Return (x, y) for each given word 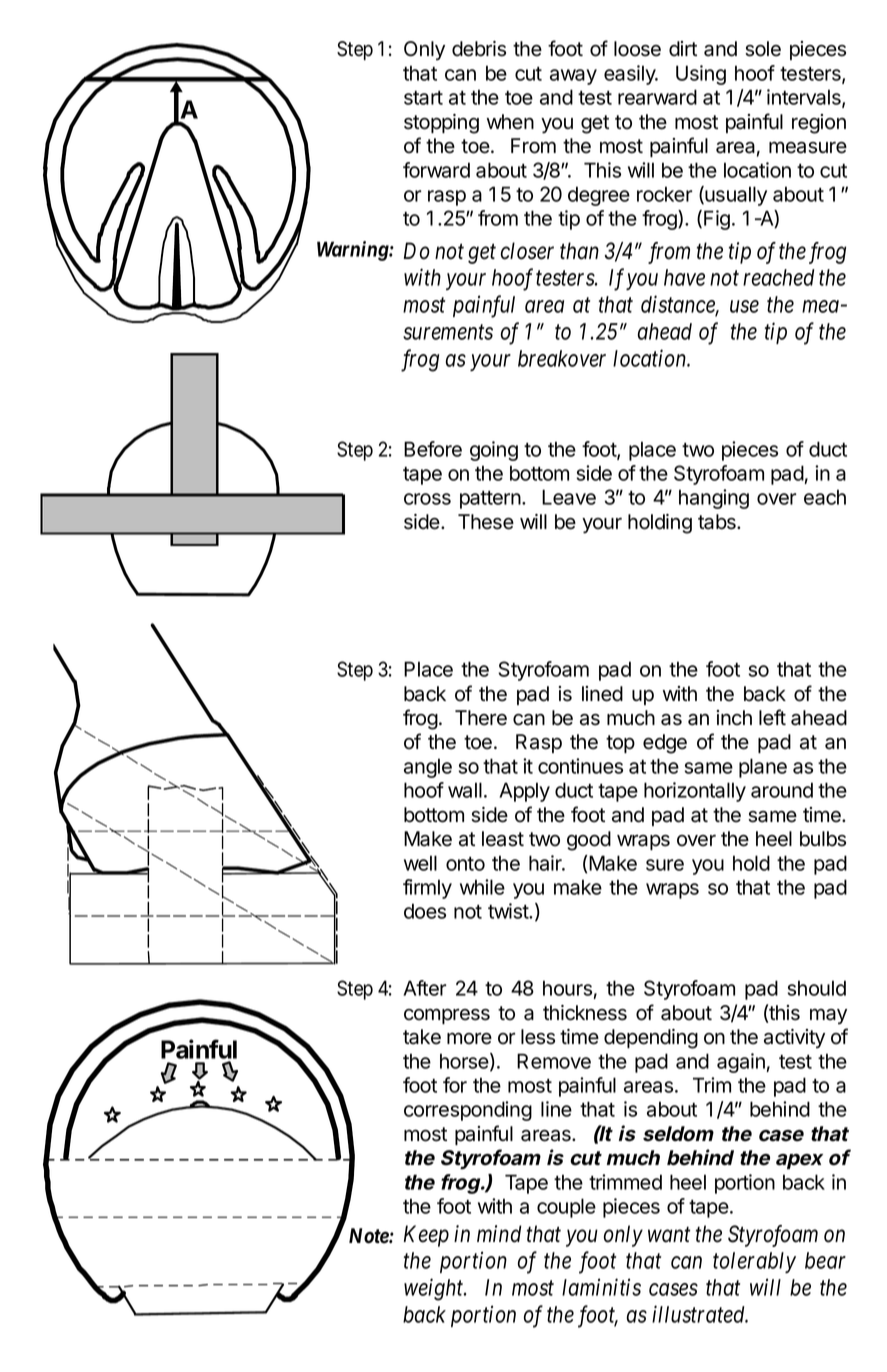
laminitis (601, 1287)
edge (665, 744)
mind (499, 1234)
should (816, 988)
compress (447, 1016)
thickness (585, 1013)
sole (763, 49)
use (744, 306)
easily (631, 75)
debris (479, 49)
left (772, 717)
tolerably (754, 1262)
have (684, 277)
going (494, 451)
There (481, 718)
